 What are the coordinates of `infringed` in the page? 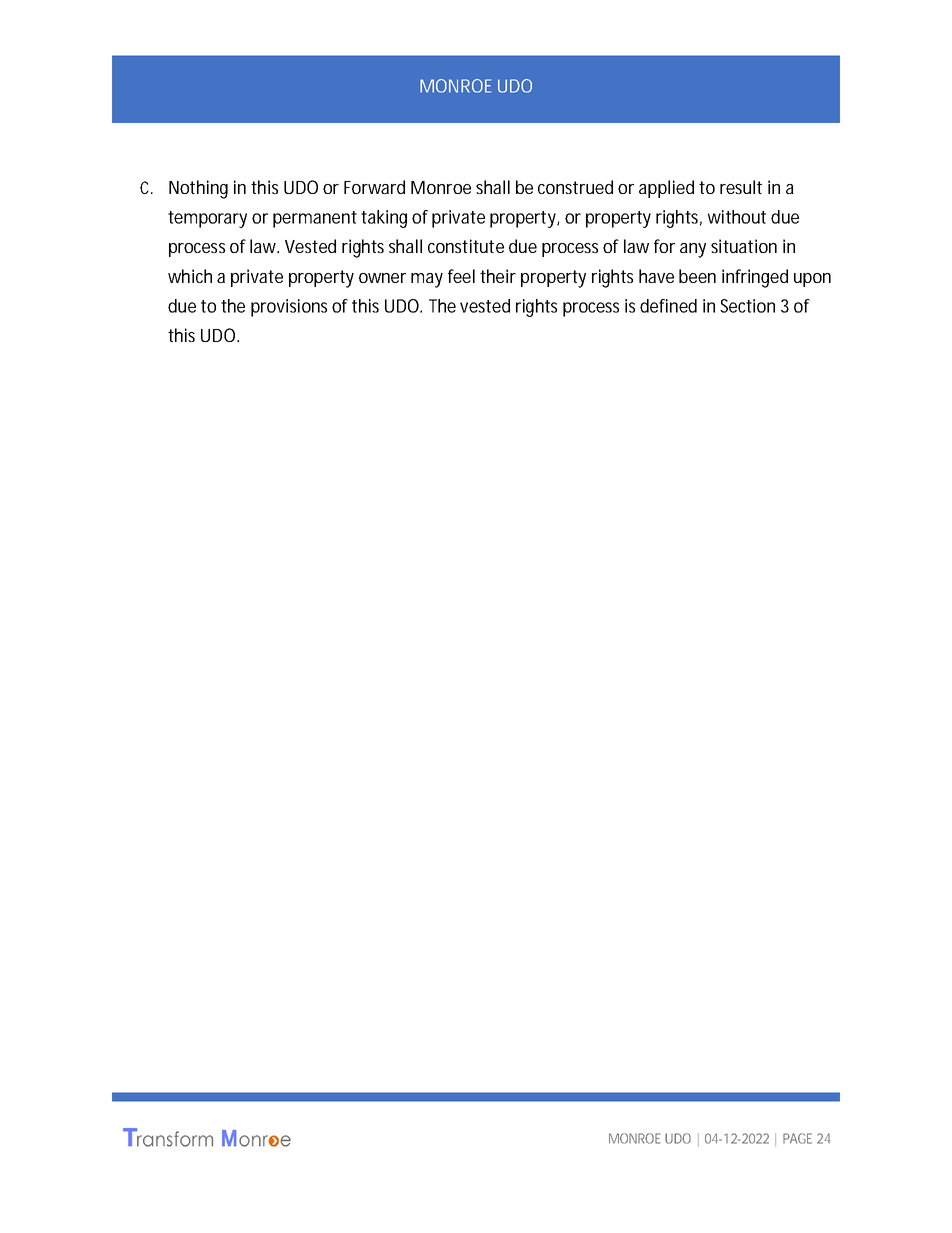 It's located at (755, 278).
